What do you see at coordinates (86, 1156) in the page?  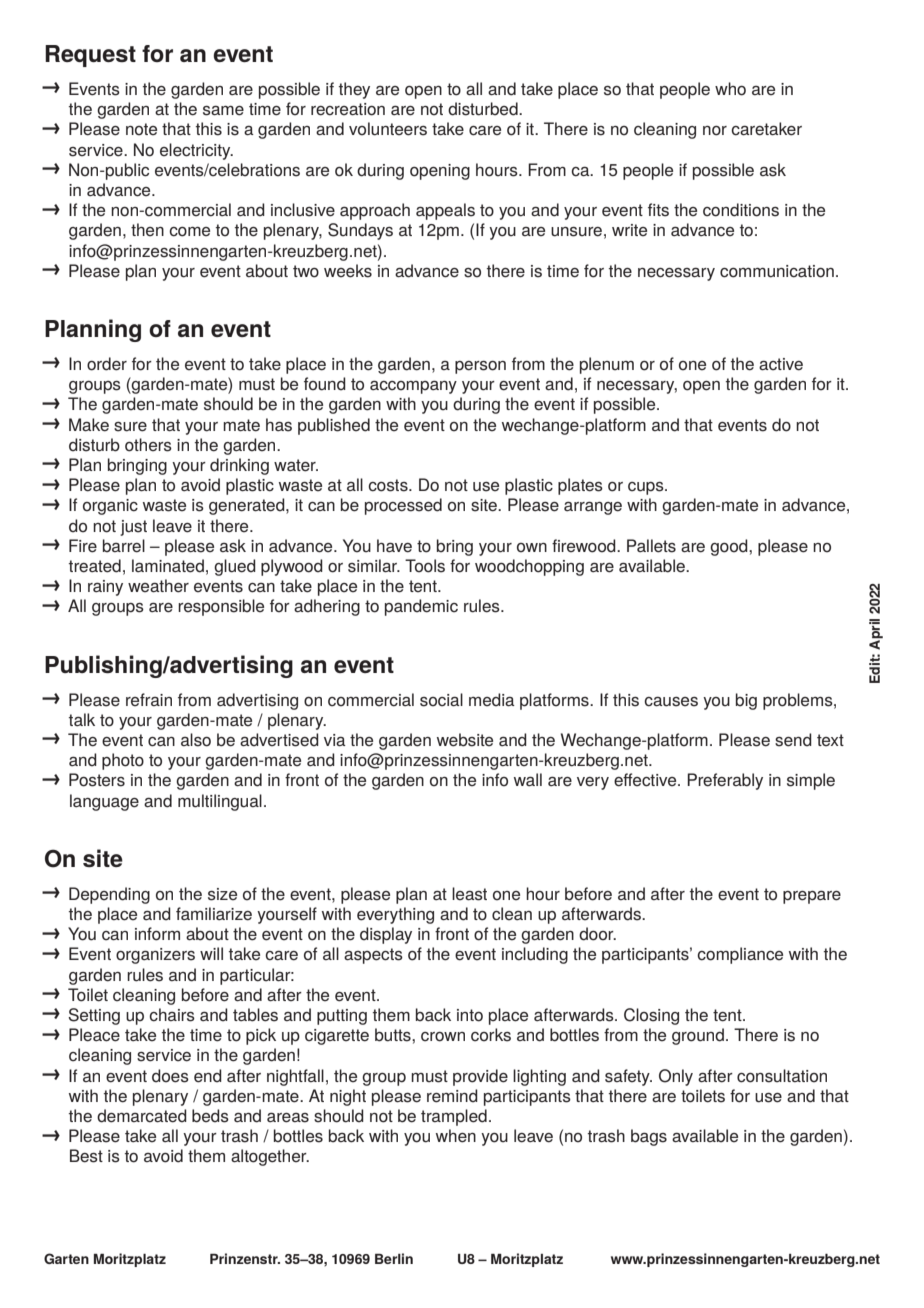 I see `Best` at bounding box center [86, 1156].
